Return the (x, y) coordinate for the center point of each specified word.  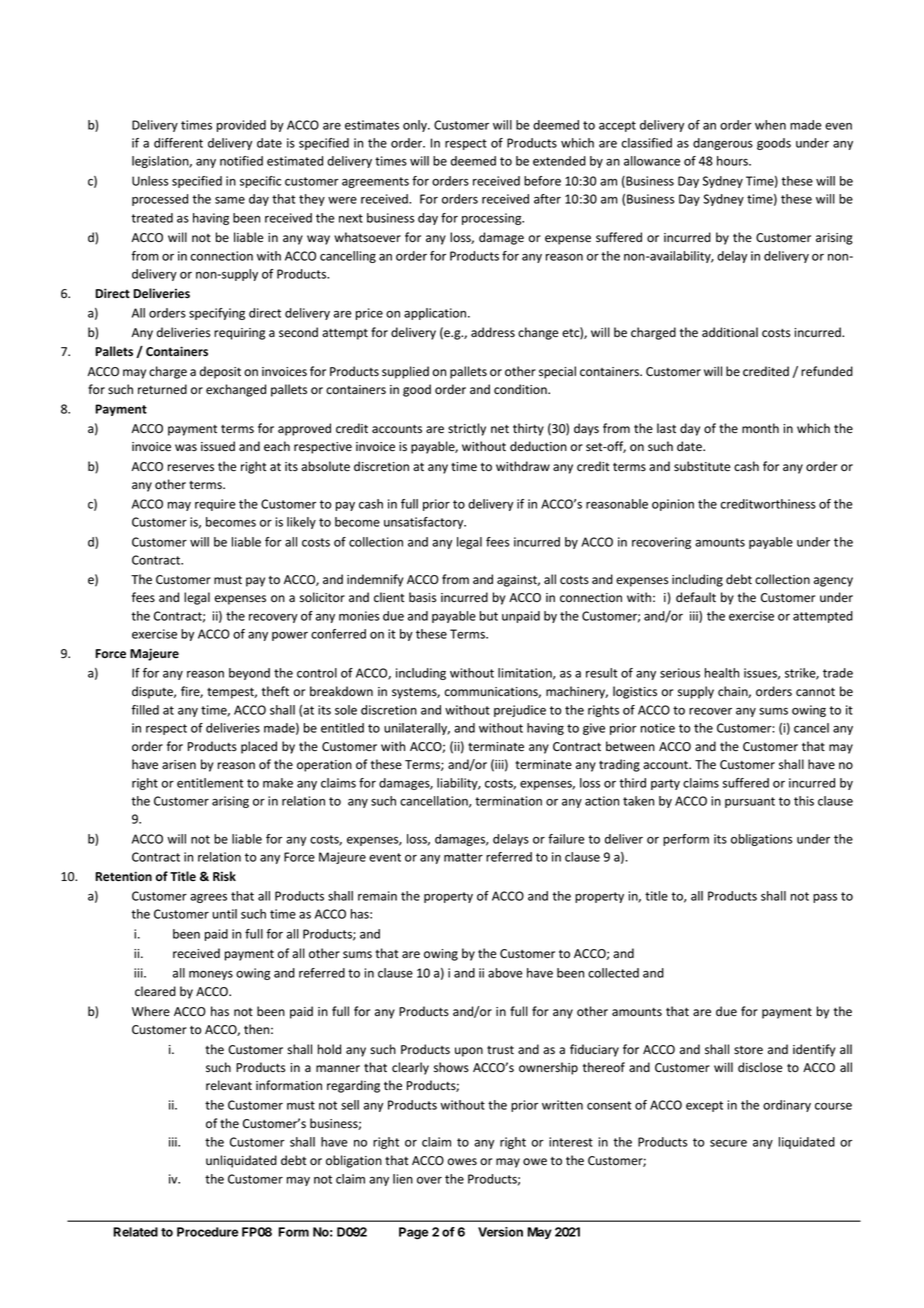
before (542, 181)
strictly (467, 429)
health (722, 673)
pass (825, 898)
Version (500, 1232)
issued (218, 446)
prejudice (520, 711)
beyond (249, 674)
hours (733, 161)
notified (241, 161)
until (225, 914)
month (760, 428)
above (505, 973)
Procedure (207, 1232)
